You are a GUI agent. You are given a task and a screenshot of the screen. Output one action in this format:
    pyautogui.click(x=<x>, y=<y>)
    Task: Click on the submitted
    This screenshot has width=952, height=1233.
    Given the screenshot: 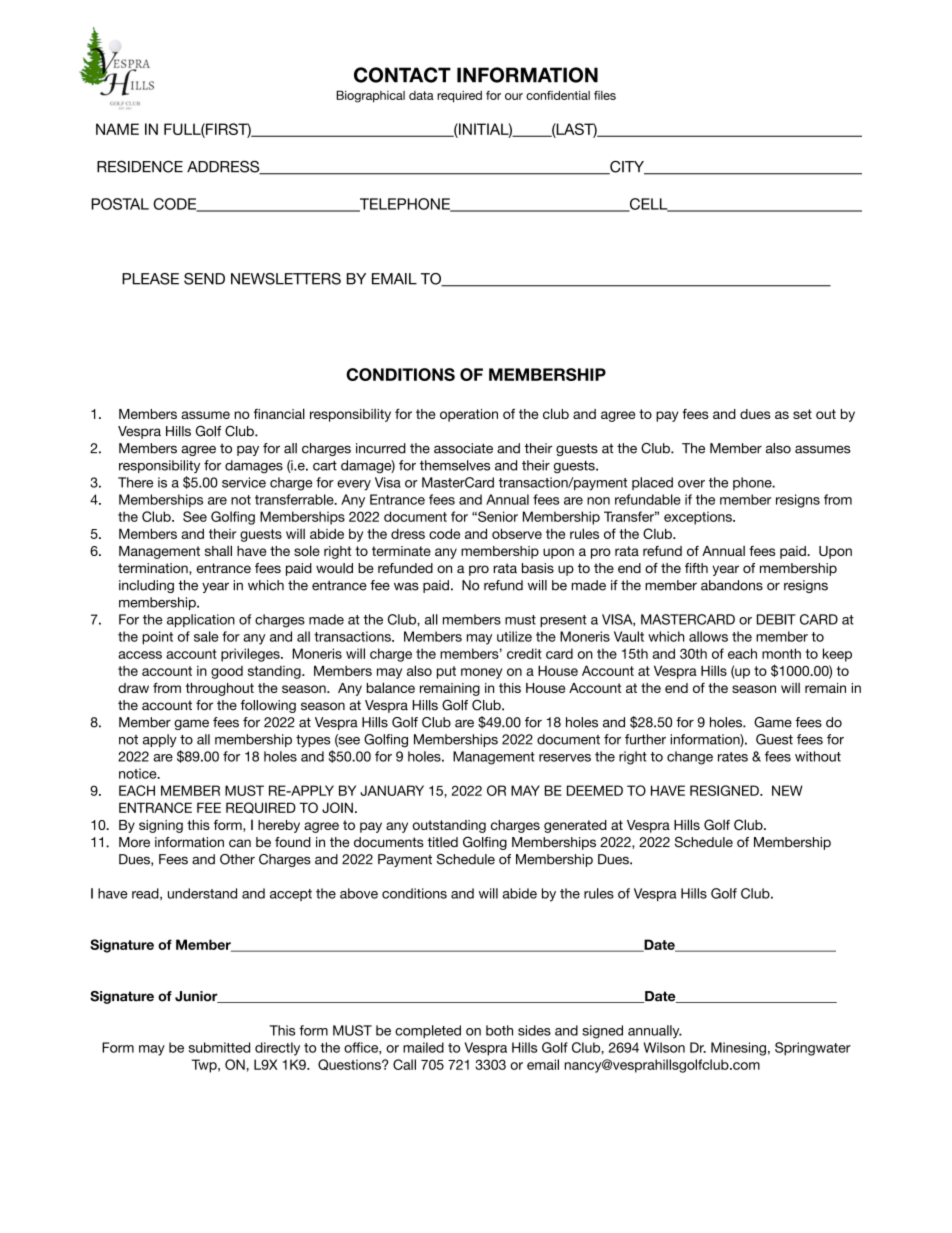 What is the action you would take?
    pyautogui.click(x=219, y=1047)
